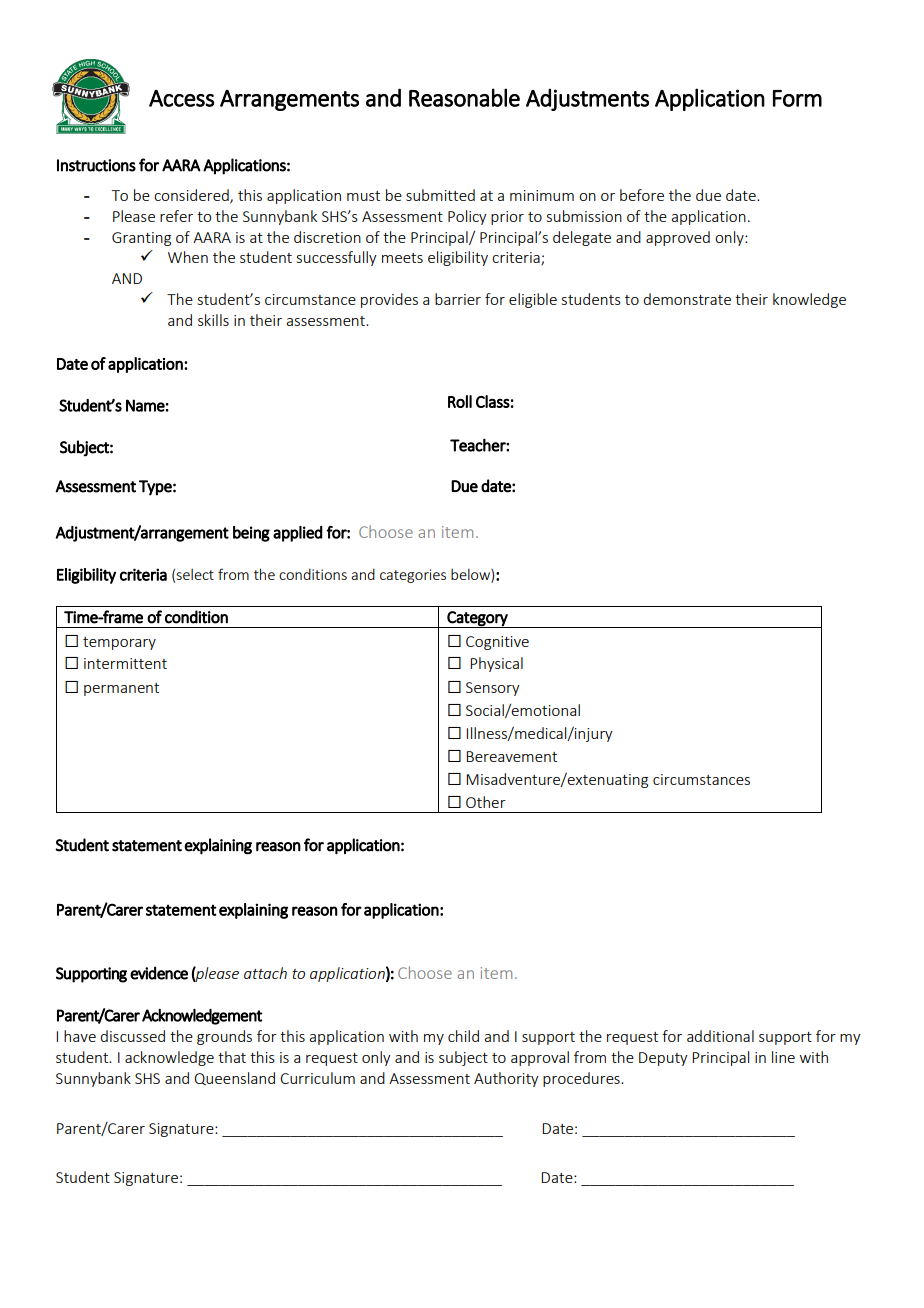 This screenshot has width=924, height=1308. I want to click on skills, so click(213, 320).
